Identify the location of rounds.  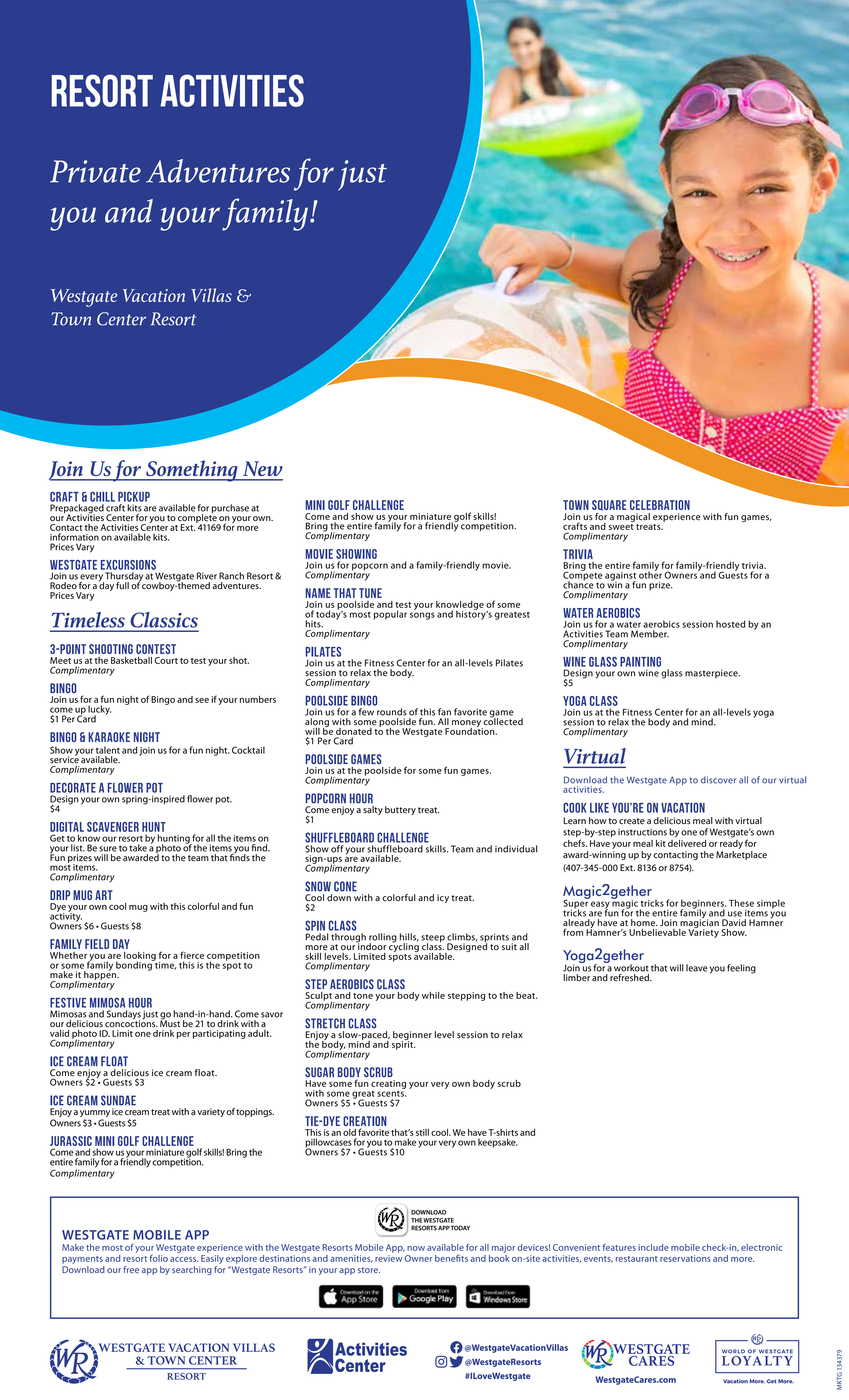
(392, 712).
